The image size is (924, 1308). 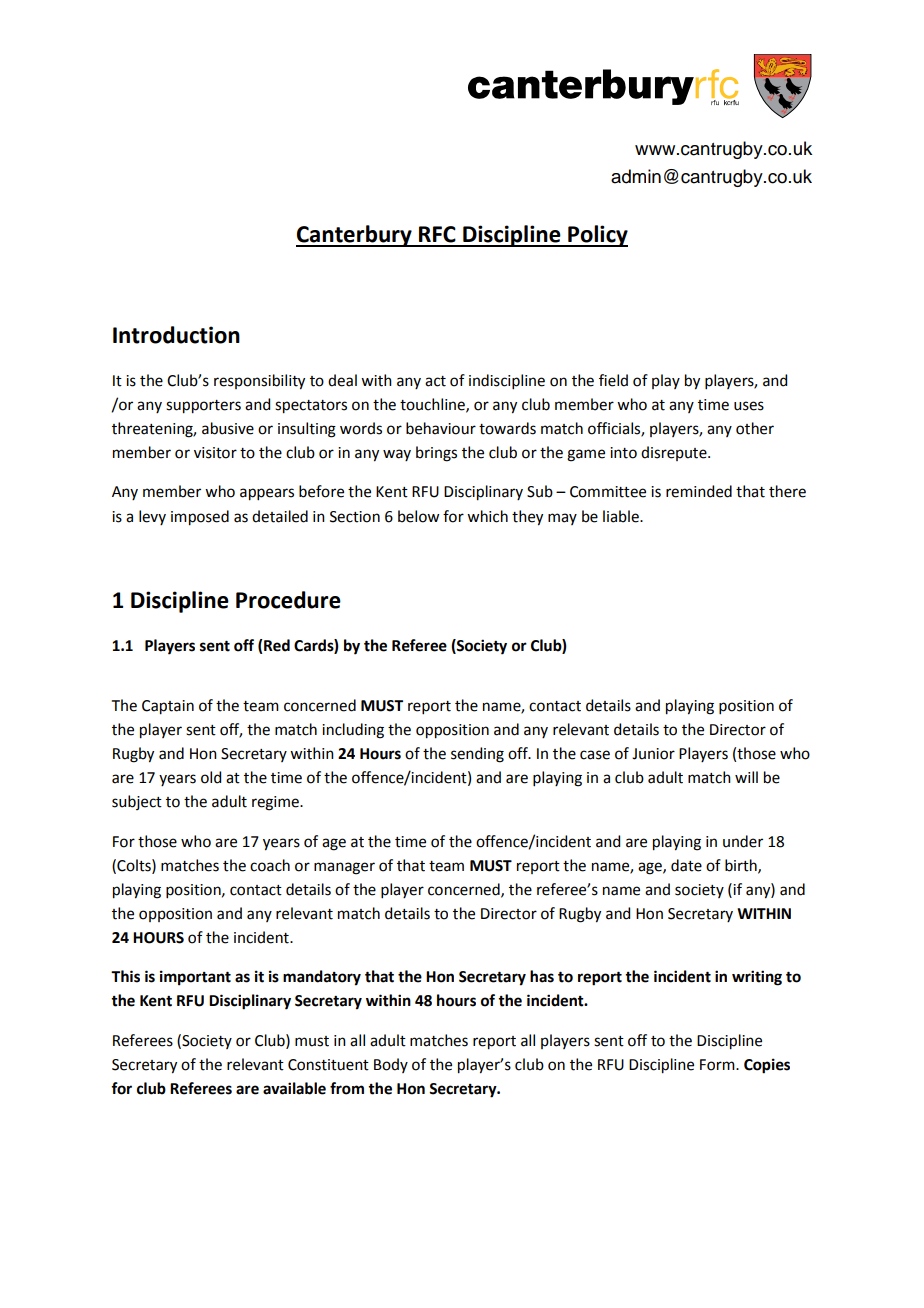 I want to click on coach, so click(x=270, y=865).
